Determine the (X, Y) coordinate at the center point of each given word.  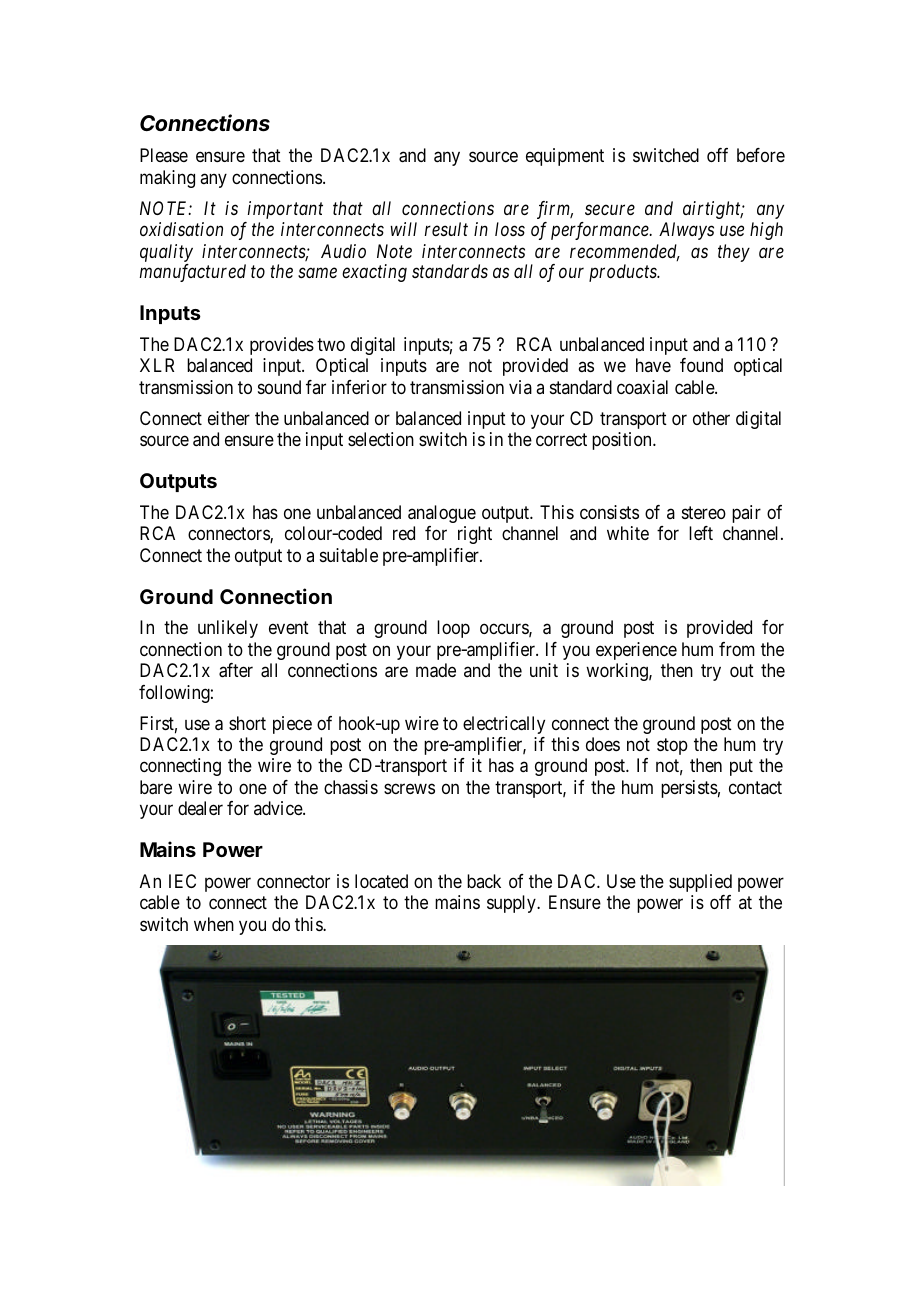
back (484, 881)
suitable (349, 555)
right (475, 535)
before (761, 155)
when (214, 924)
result (446, 229)
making (167, 179)
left (701, 533)
